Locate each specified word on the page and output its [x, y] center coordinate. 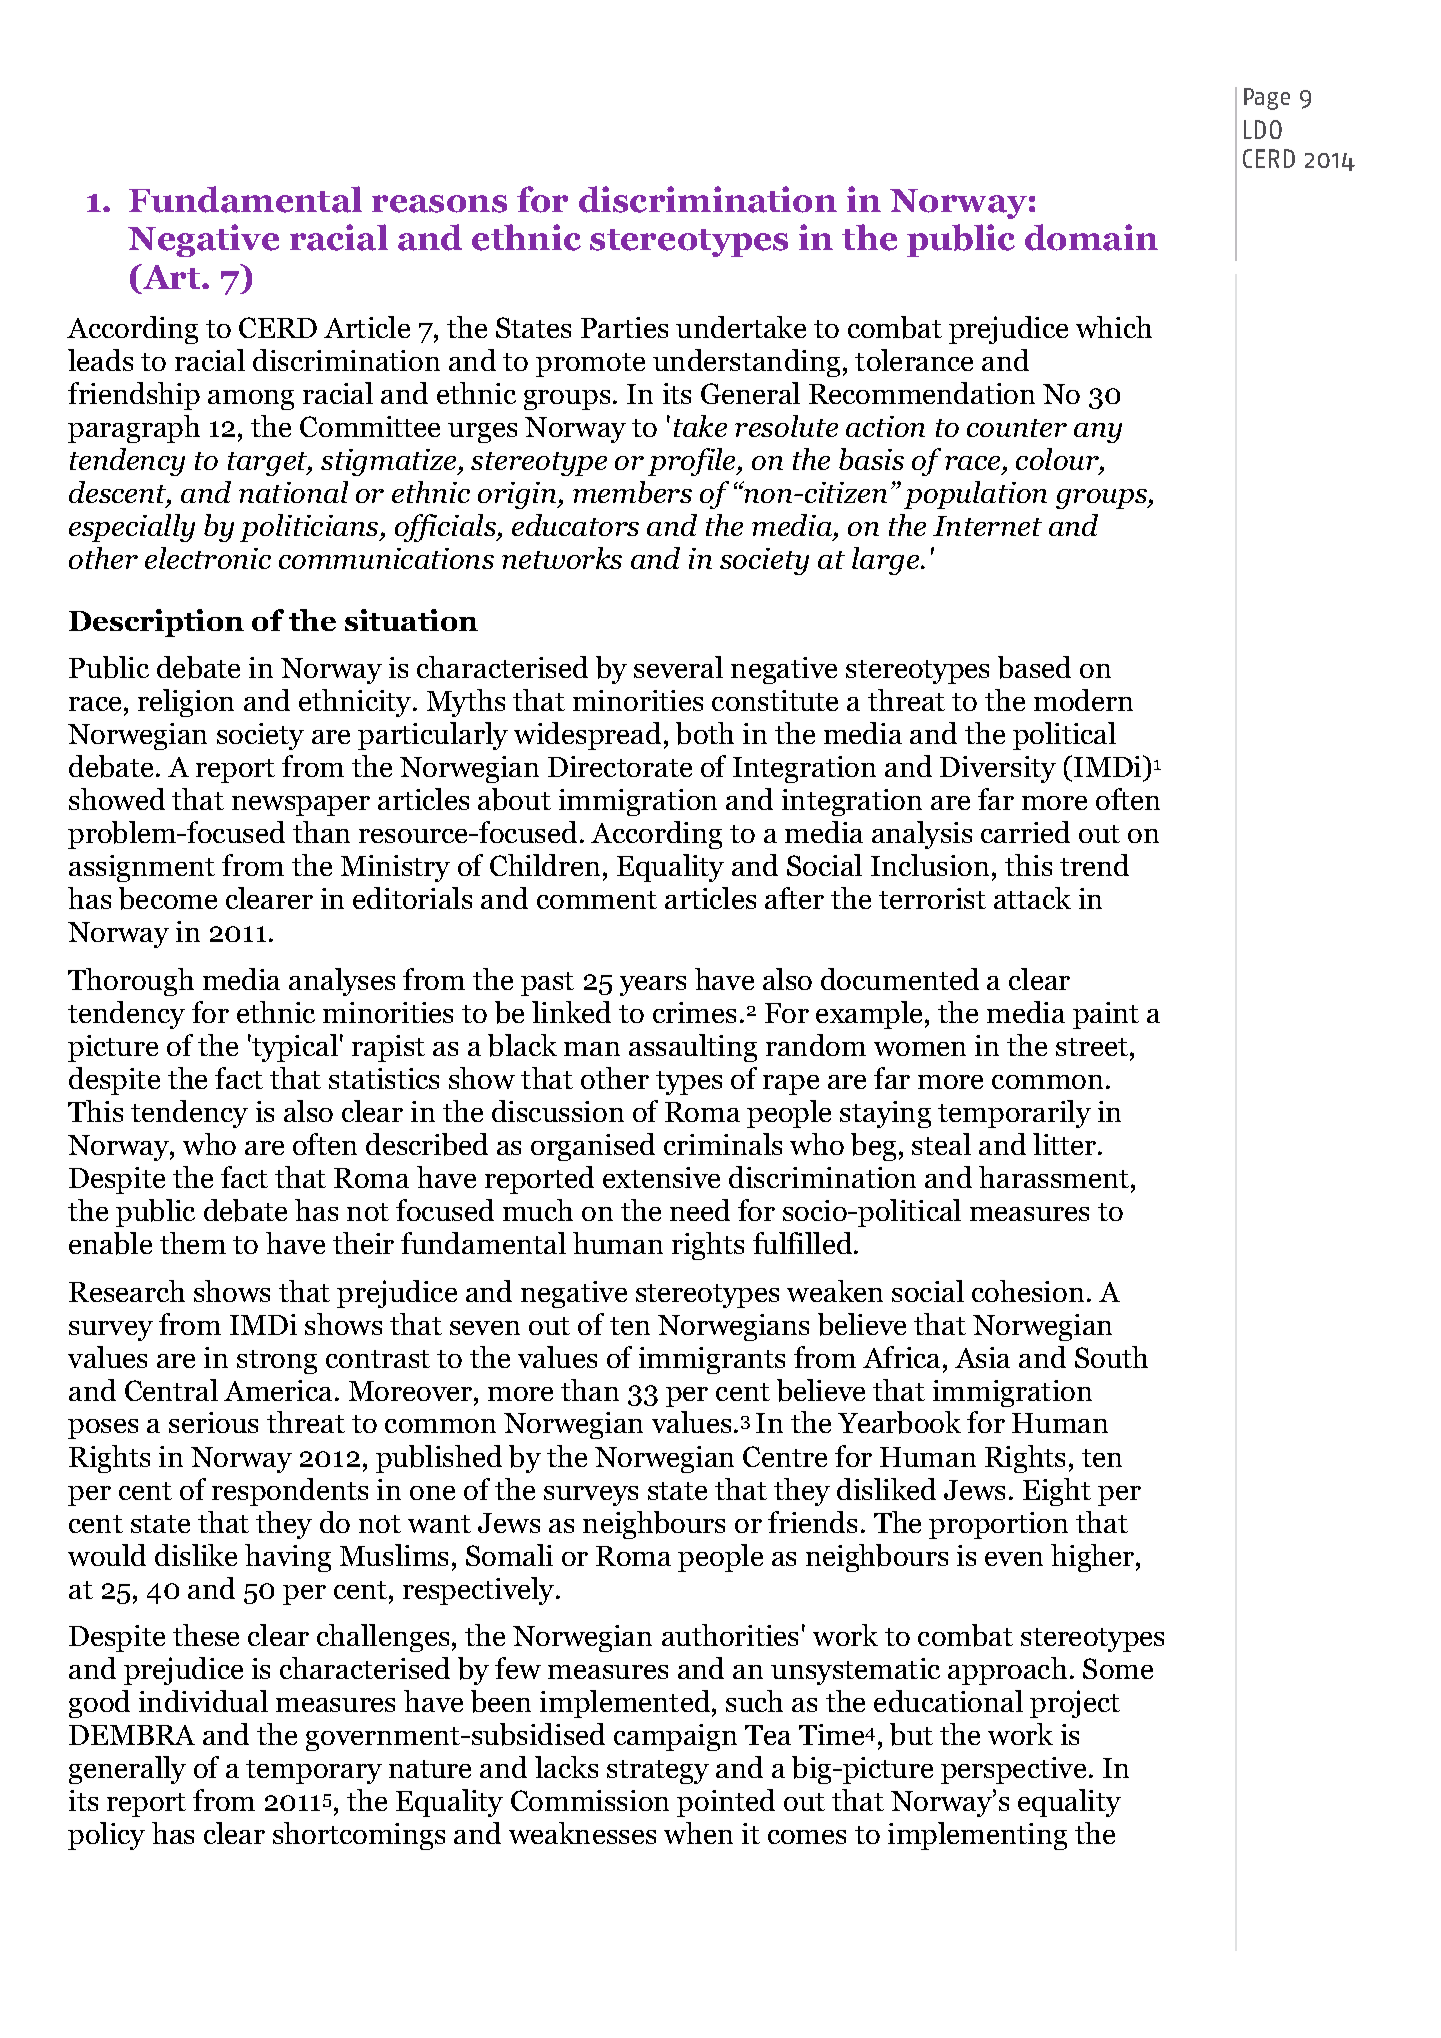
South [1111, 1357]
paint [1106, 1015]
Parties [624, 327]
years [653, 986]
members [632, 492]
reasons [439, 204]
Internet [987, 526]
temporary [314, 1772]
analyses [342, 982]
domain [1091, 237]
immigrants [712, 1360]
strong [277, 1362]
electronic [208, 558]
